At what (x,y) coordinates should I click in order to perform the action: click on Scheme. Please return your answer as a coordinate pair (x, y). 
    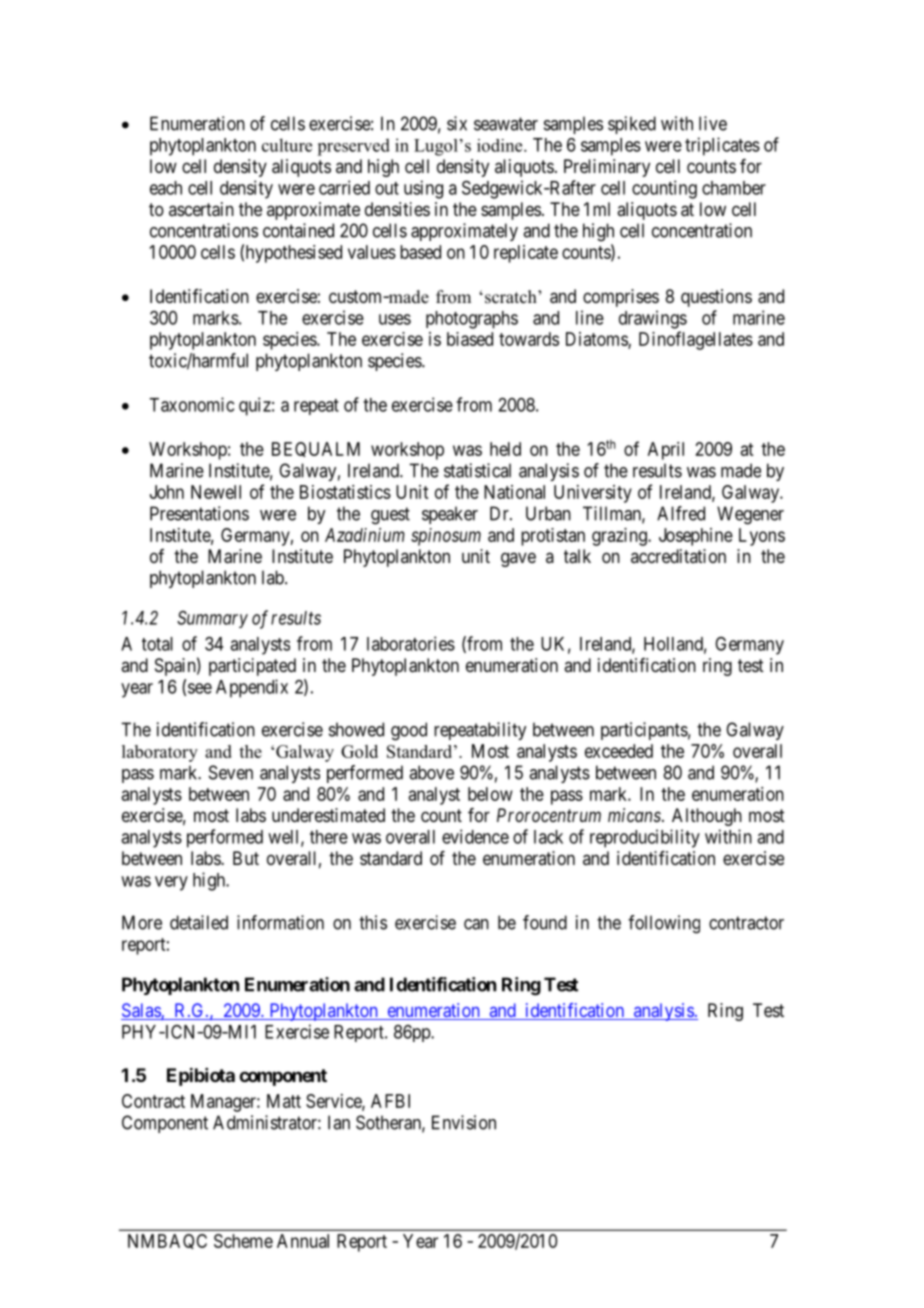
    Looking at the image, I should click on (243, 1241).
